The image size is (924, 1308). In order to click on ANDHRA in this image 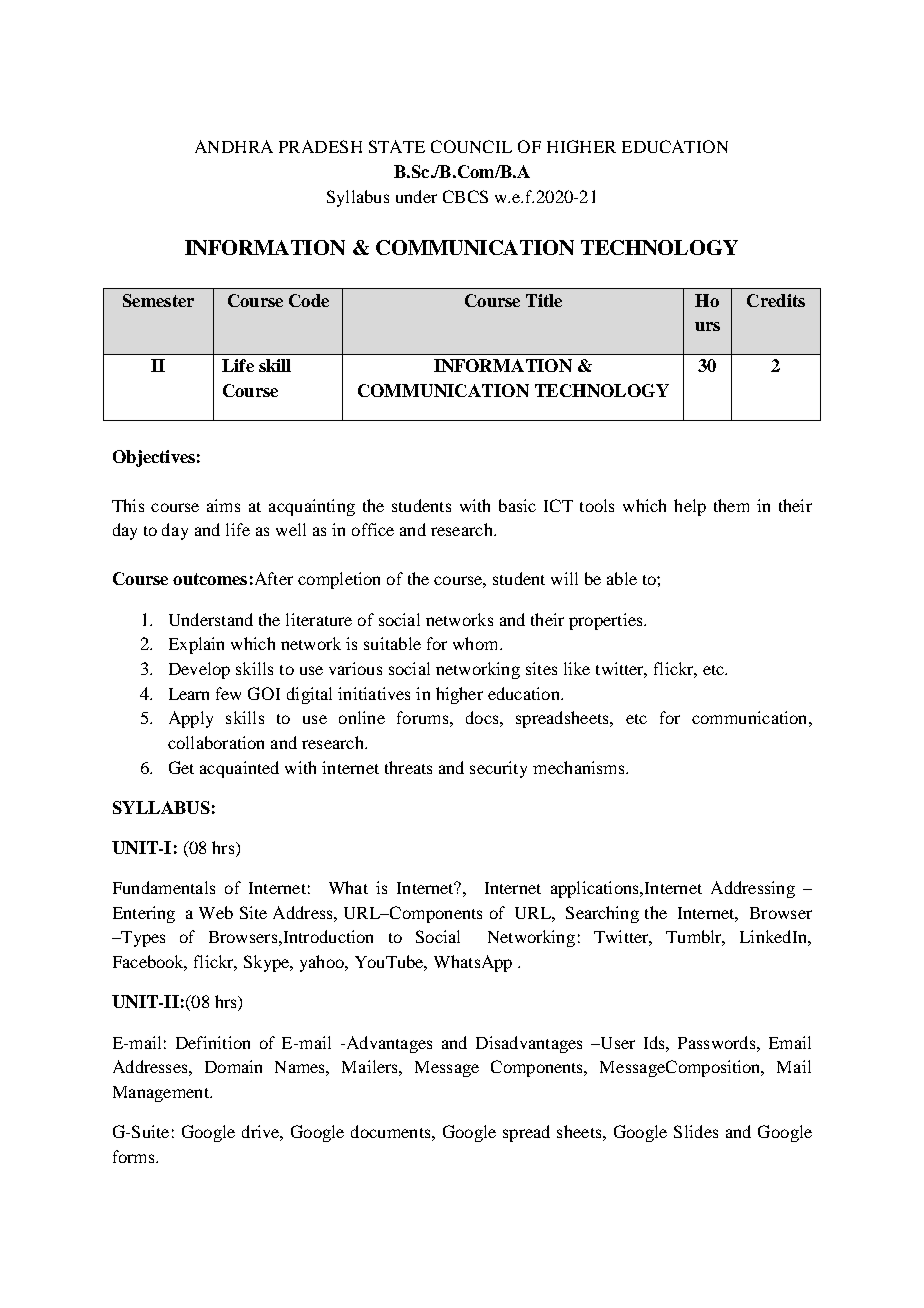, I will do `click(234, 146)`.
